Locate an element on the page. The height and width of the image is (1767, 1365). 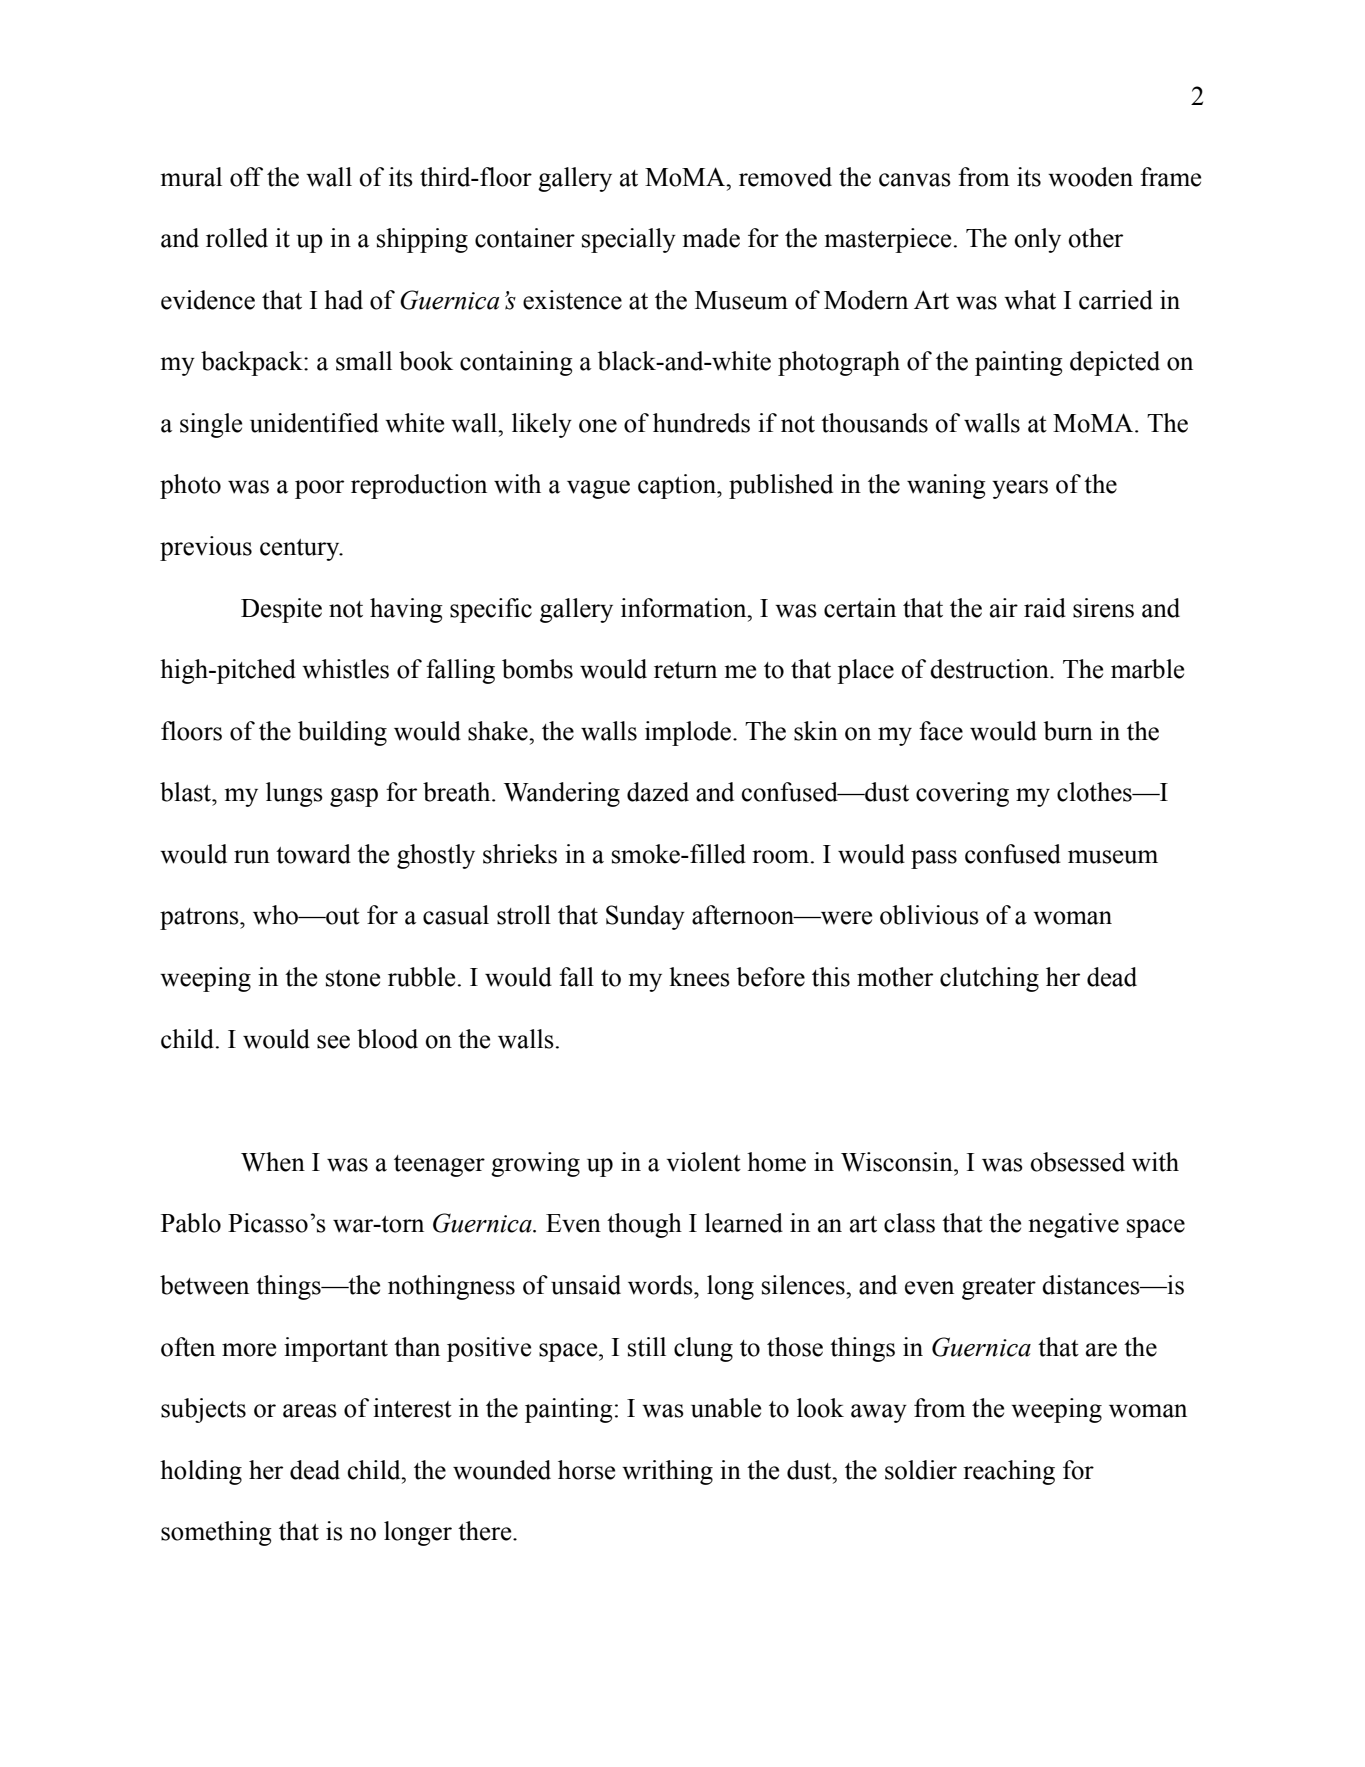
dazed is located at coordinates (658, 792).
